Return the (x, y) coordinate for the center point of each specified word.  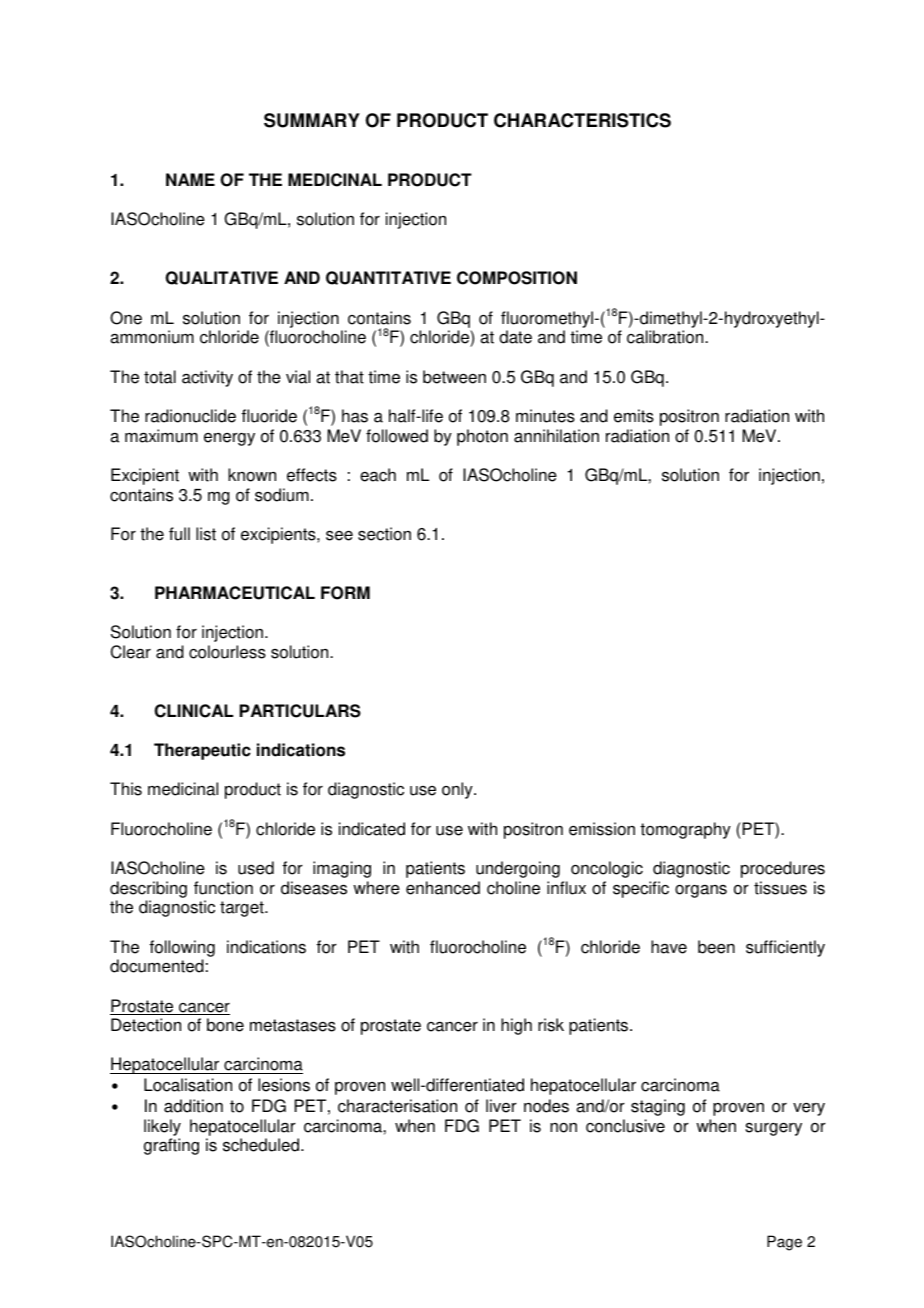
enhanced (443, 888)
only (458, 790)
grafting (171, 1146)
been (716, 947)
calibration (666, 337)
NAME (190, 179)
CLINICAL (193, 711)
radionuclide (190, 416)
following (182, 948)
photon (482, 437)
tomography (685, 830)
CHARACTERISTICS (582, 120)
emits (634, 416)
